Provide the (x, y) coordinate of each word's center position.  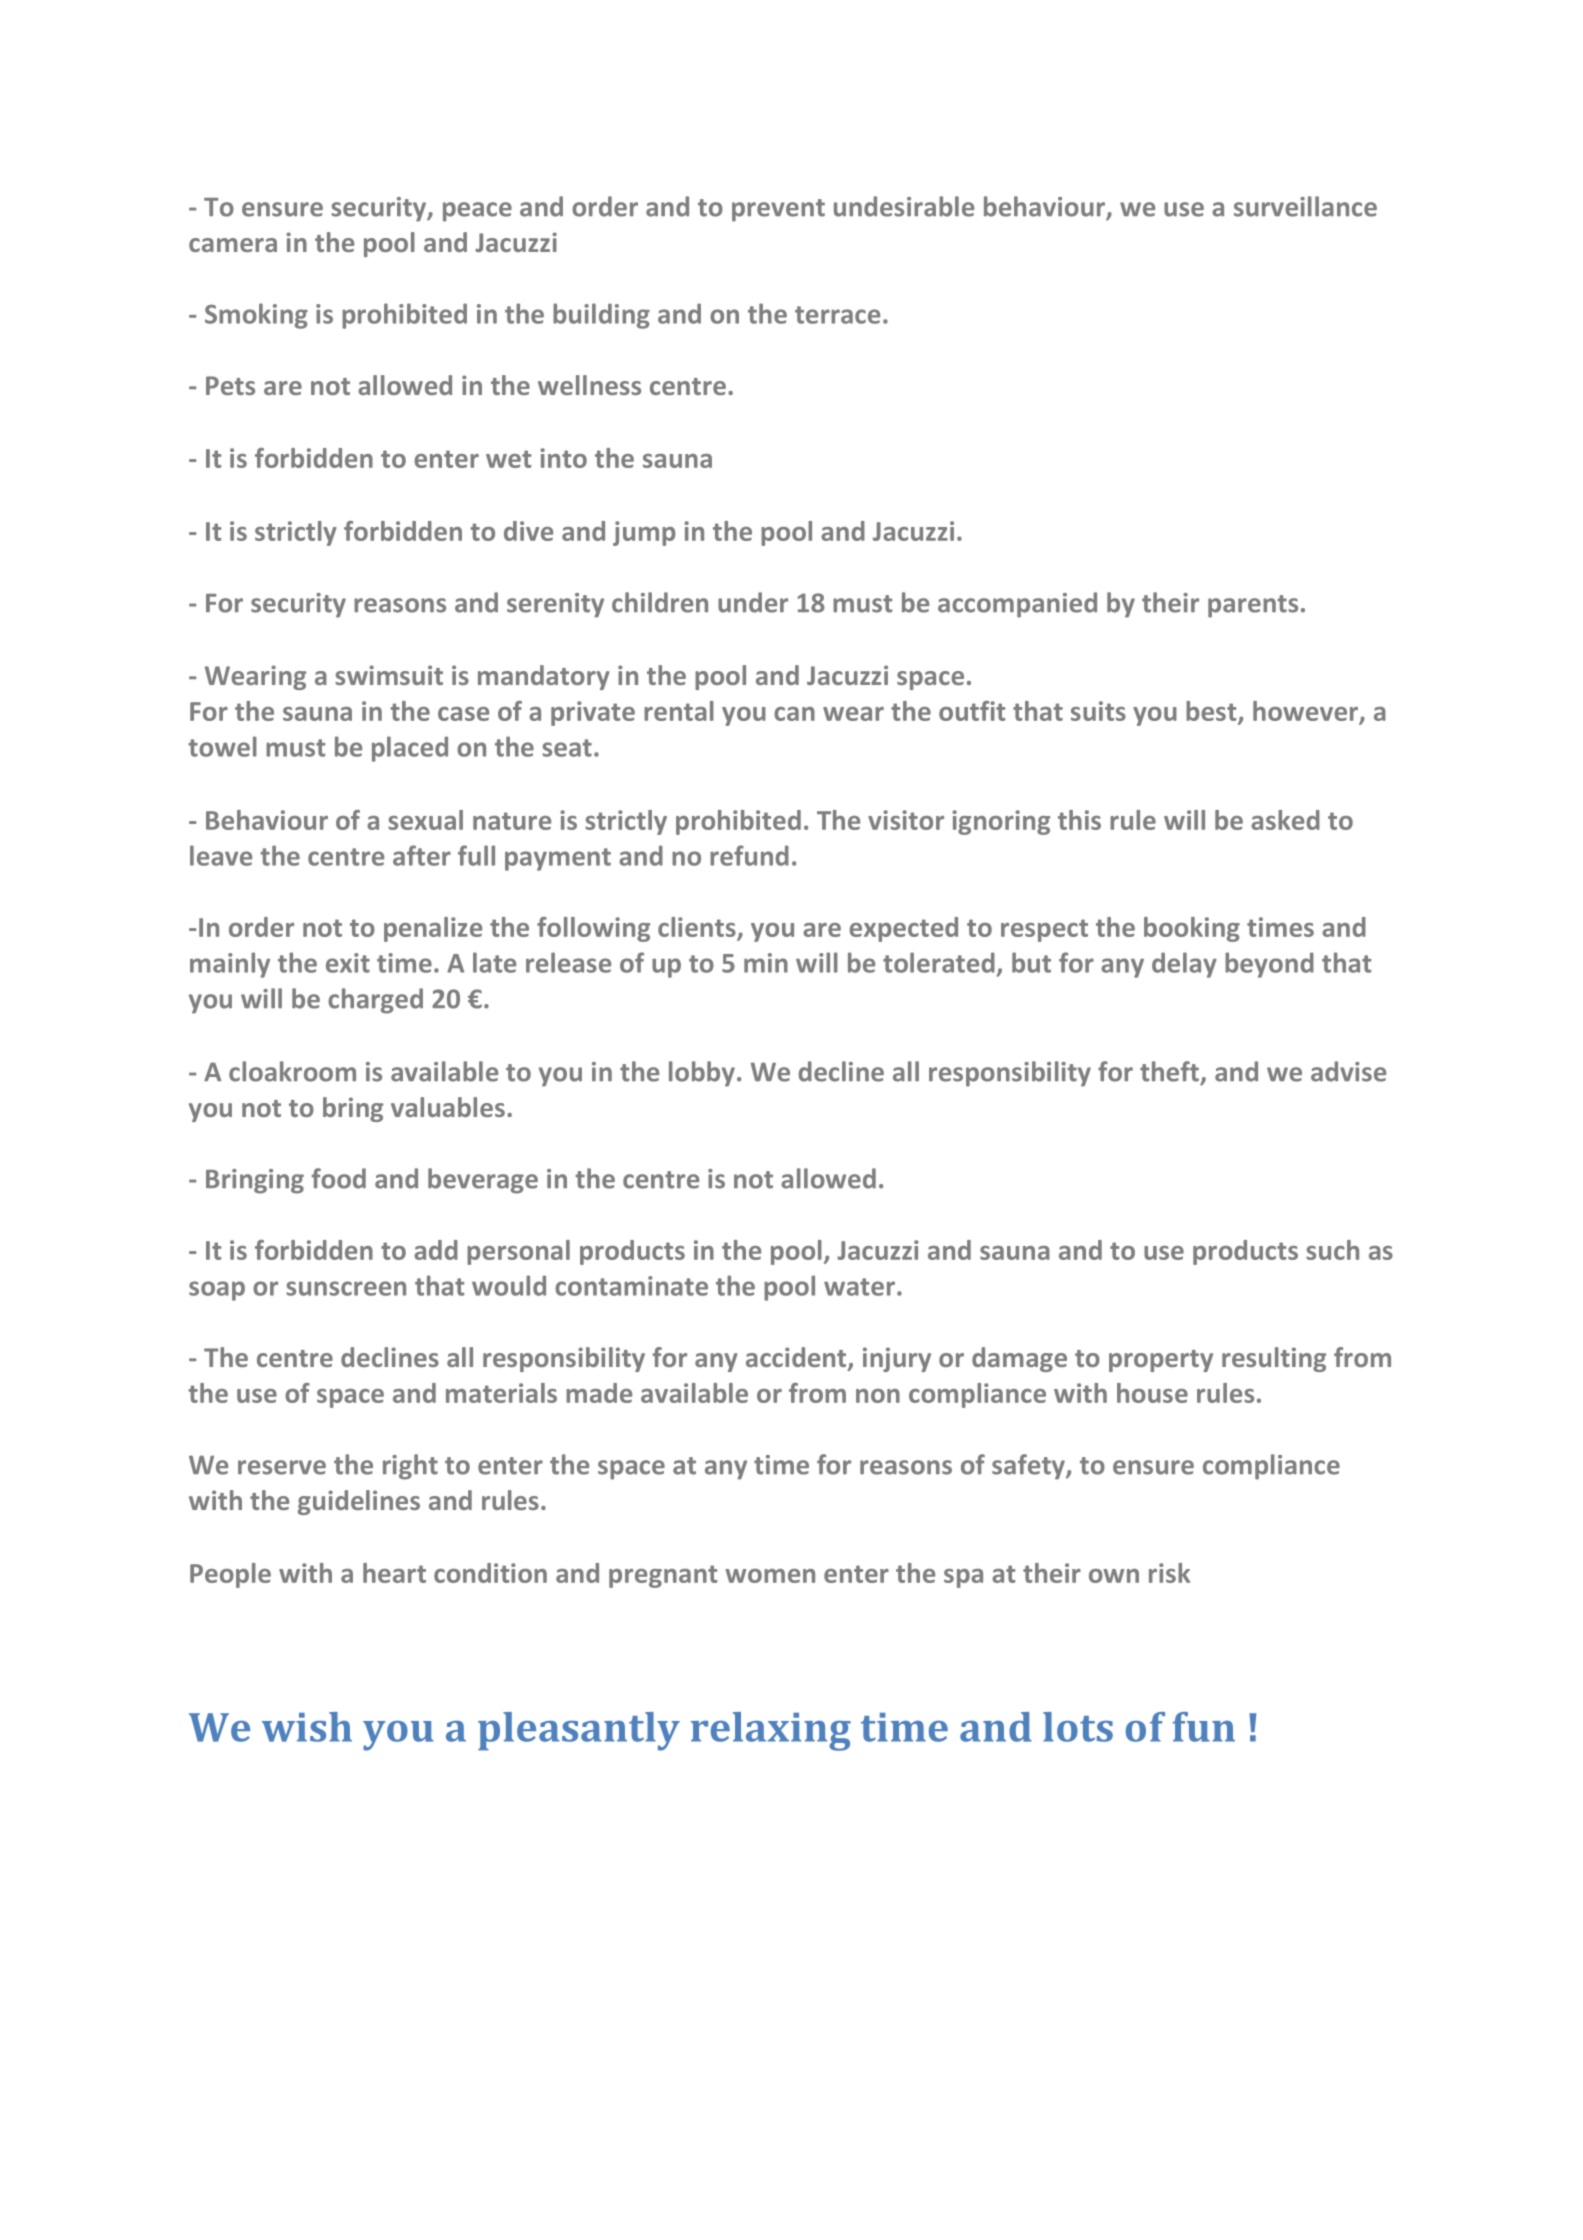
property (1161, 1361)
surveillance (1305, 206)
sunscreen (346, 1288)
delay (1184, 965)
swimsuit (389, 675)
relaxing (771, 1731)
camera (233, 245)
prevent (778, 210)
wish (307, 1727)
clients (697, 927)
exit (348, 963)
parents (1253, 606)
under (753, 602)
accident (797, 1358)
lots (1078, 1727)
